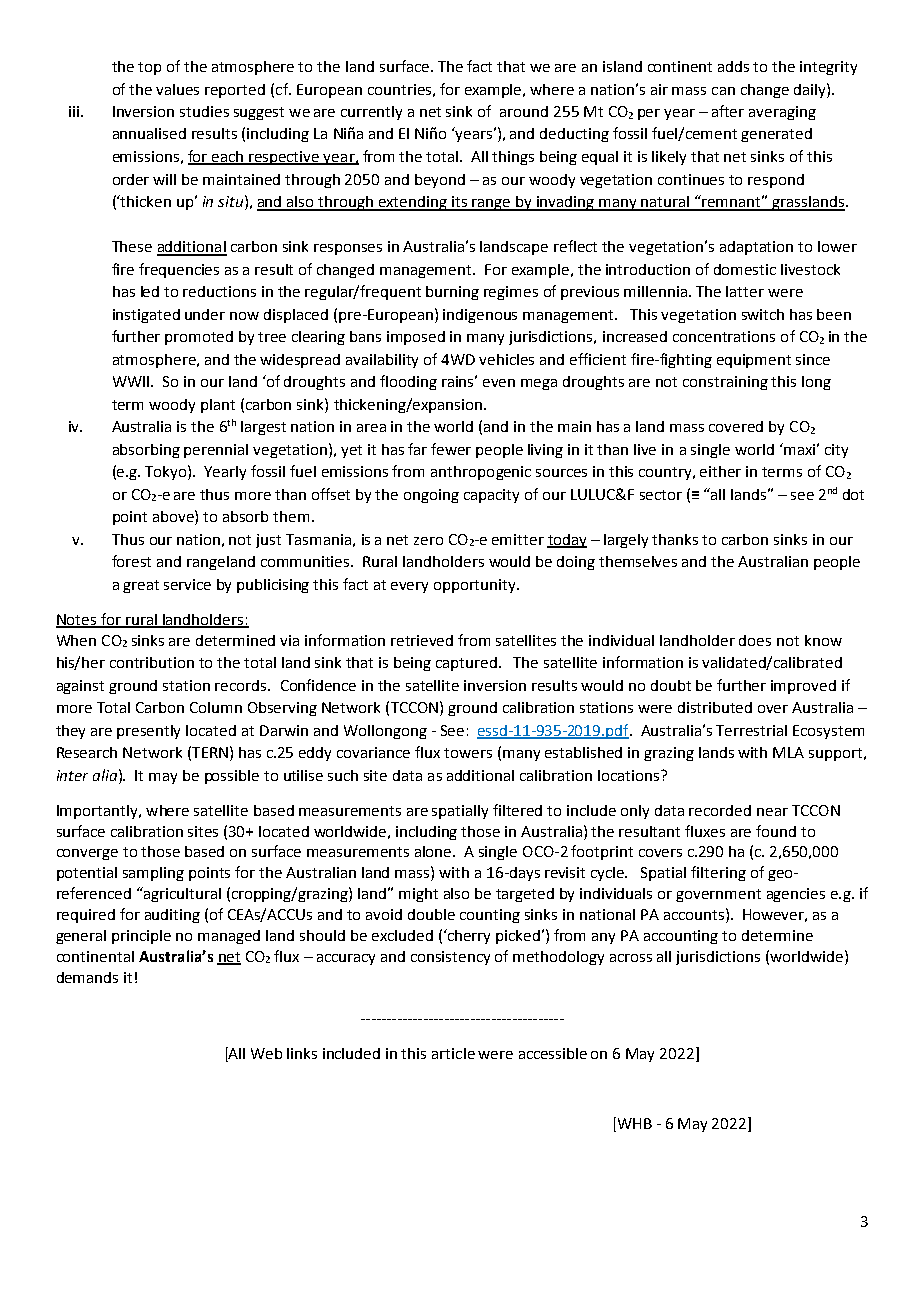 The image size is (924, 1308). What do you see at coordinates (148, 732) in the screenshot?
I see `presently` at bounding box center [148, 732].
